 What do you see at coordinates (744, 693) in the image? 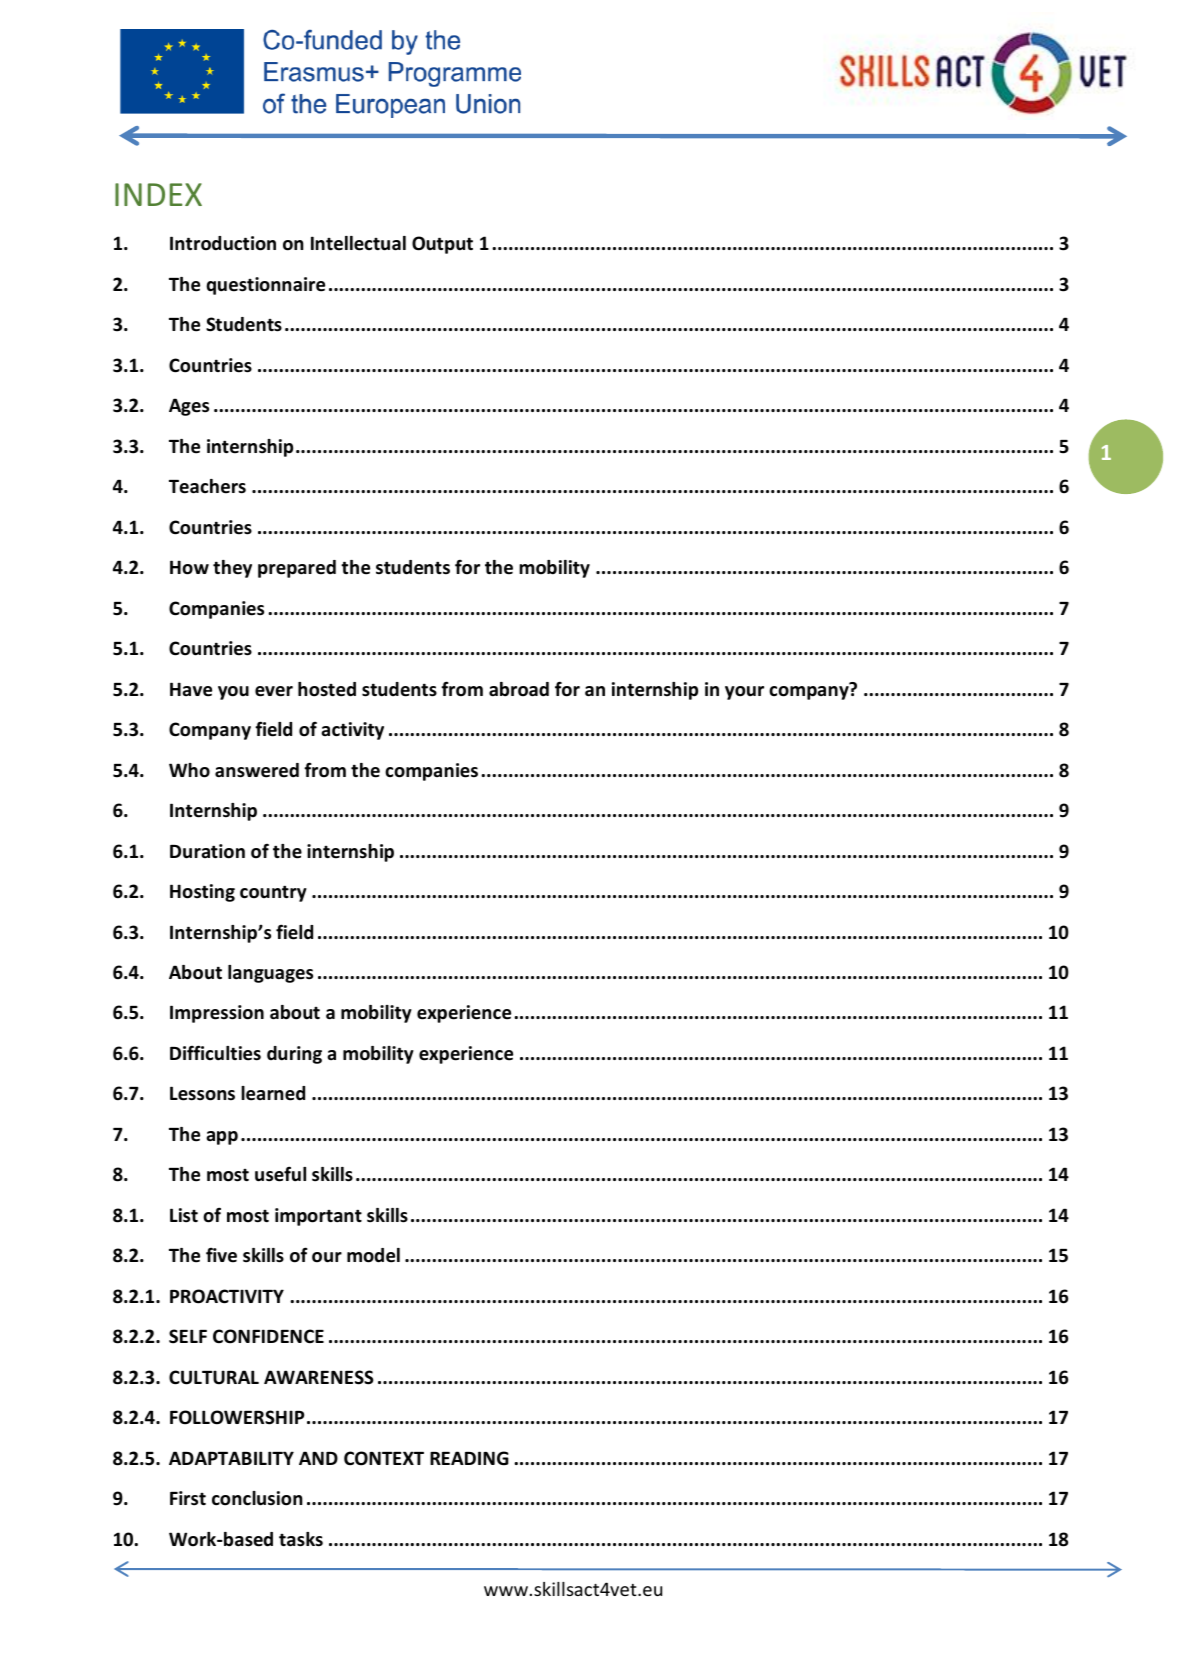
I see `your` at bounding box center [744, 693].
